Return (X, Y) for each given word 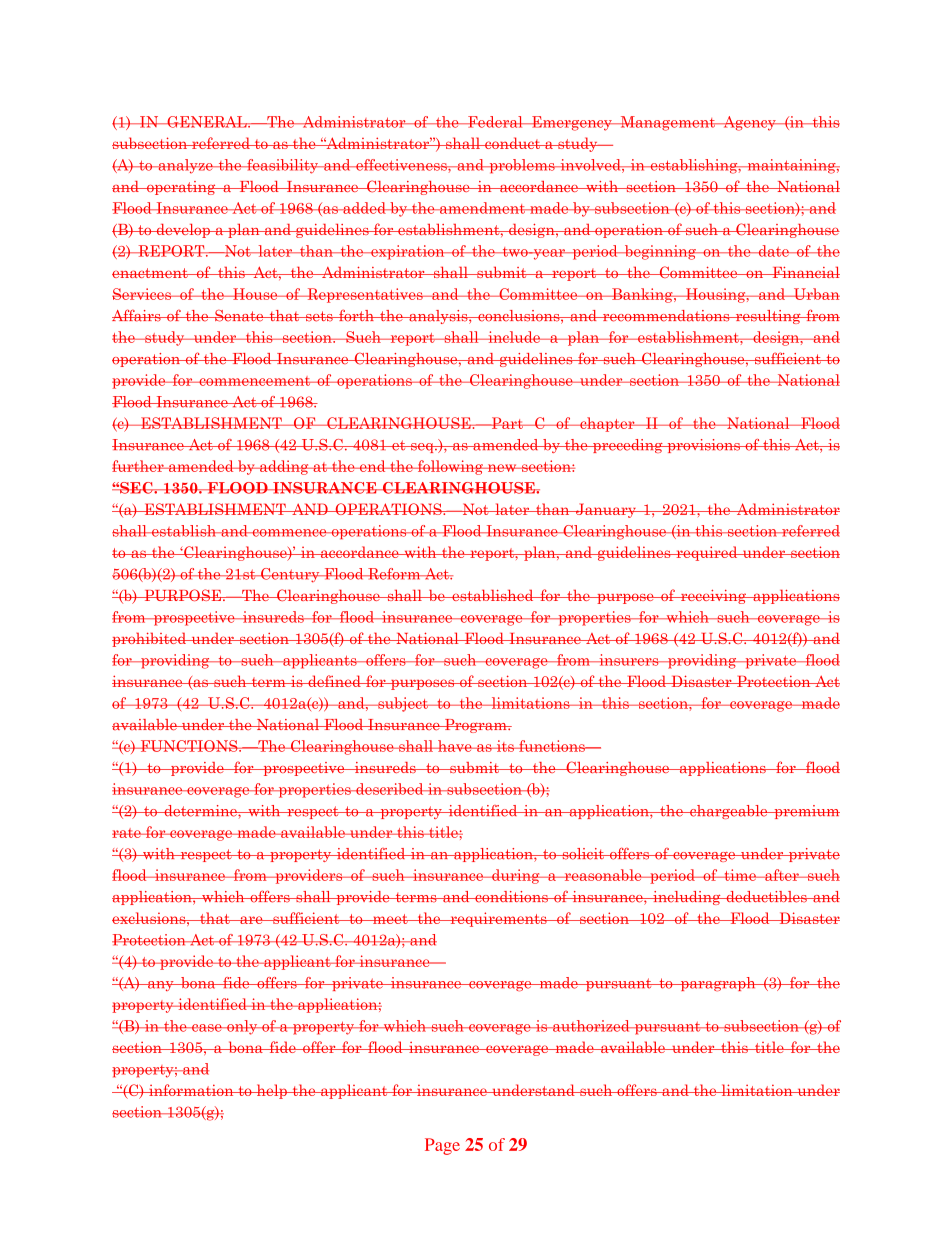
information (191, 1090)
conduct (513, 143)
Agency (749, 123)
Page (442, 1146)
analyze (185, 166)
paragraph (718, 984)
